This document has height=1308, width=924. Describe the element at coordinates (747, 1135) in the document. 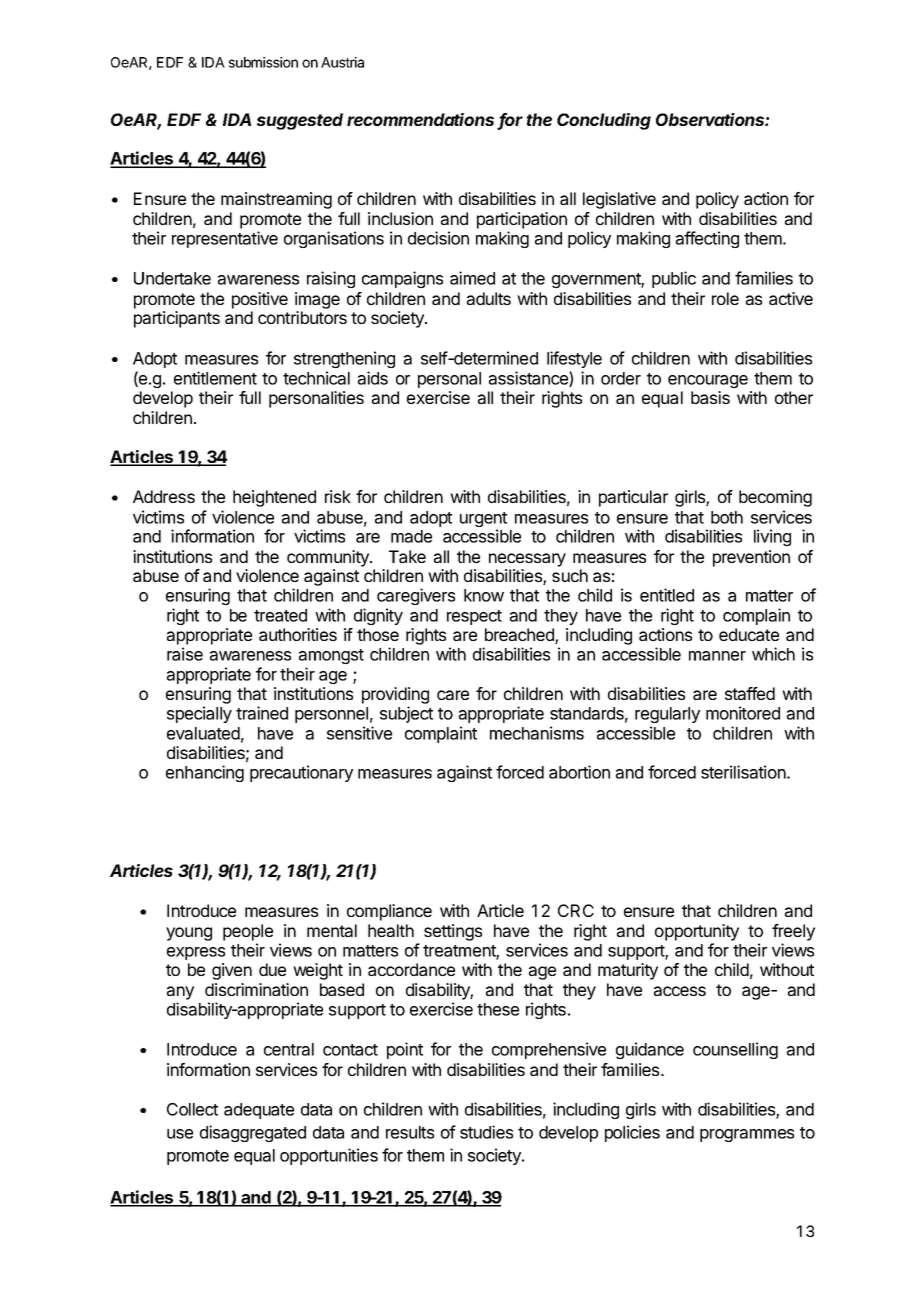

I see `programmes` at that location.
